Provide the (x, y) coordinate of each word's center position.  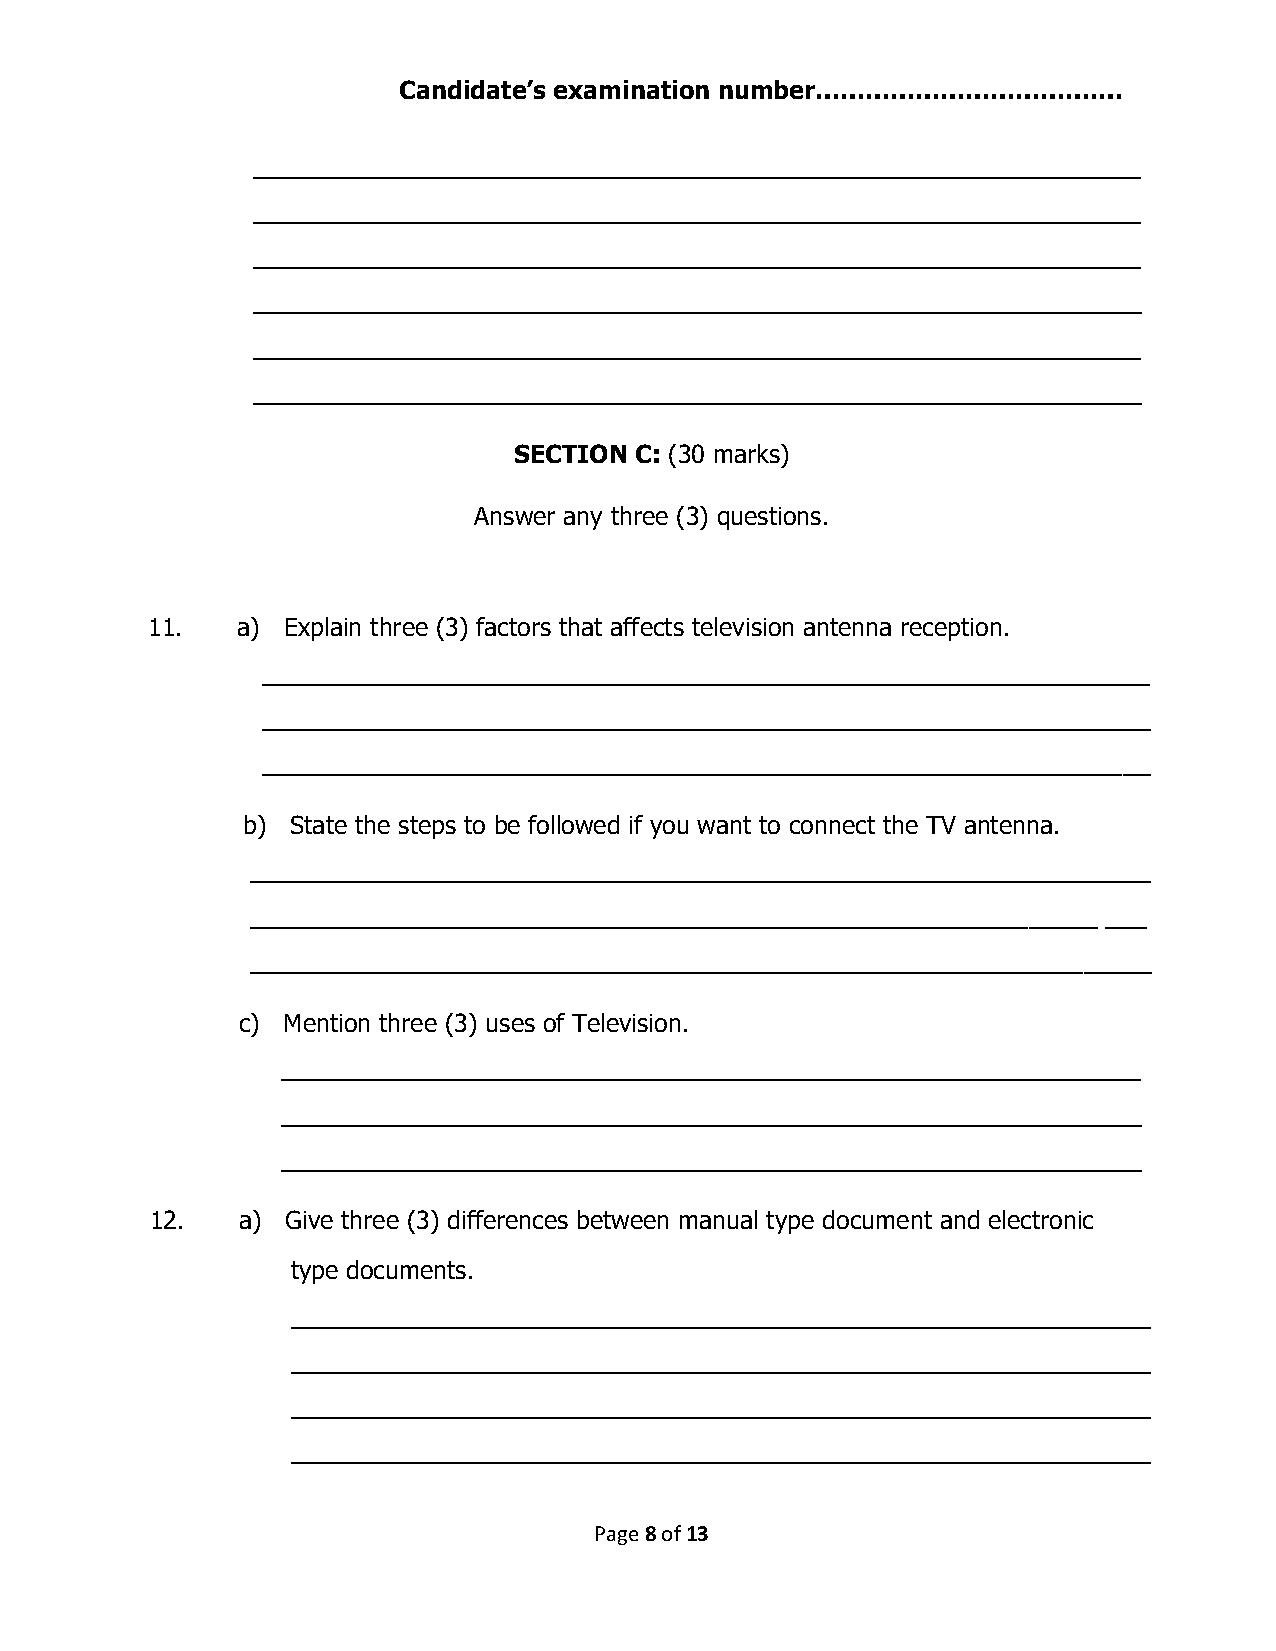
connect (832, 825)
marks (748, 453)
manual (718, 1219)
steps (427, 827)
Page (617, 1535)
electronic (1041, 1219)
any (583, 520)
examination (631, 89)
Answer (514, 516)
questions (769, 518)
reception (951, 629)
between (623, 1219)
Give (309, 1219)
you (669, 829)
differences (508, 1219)
